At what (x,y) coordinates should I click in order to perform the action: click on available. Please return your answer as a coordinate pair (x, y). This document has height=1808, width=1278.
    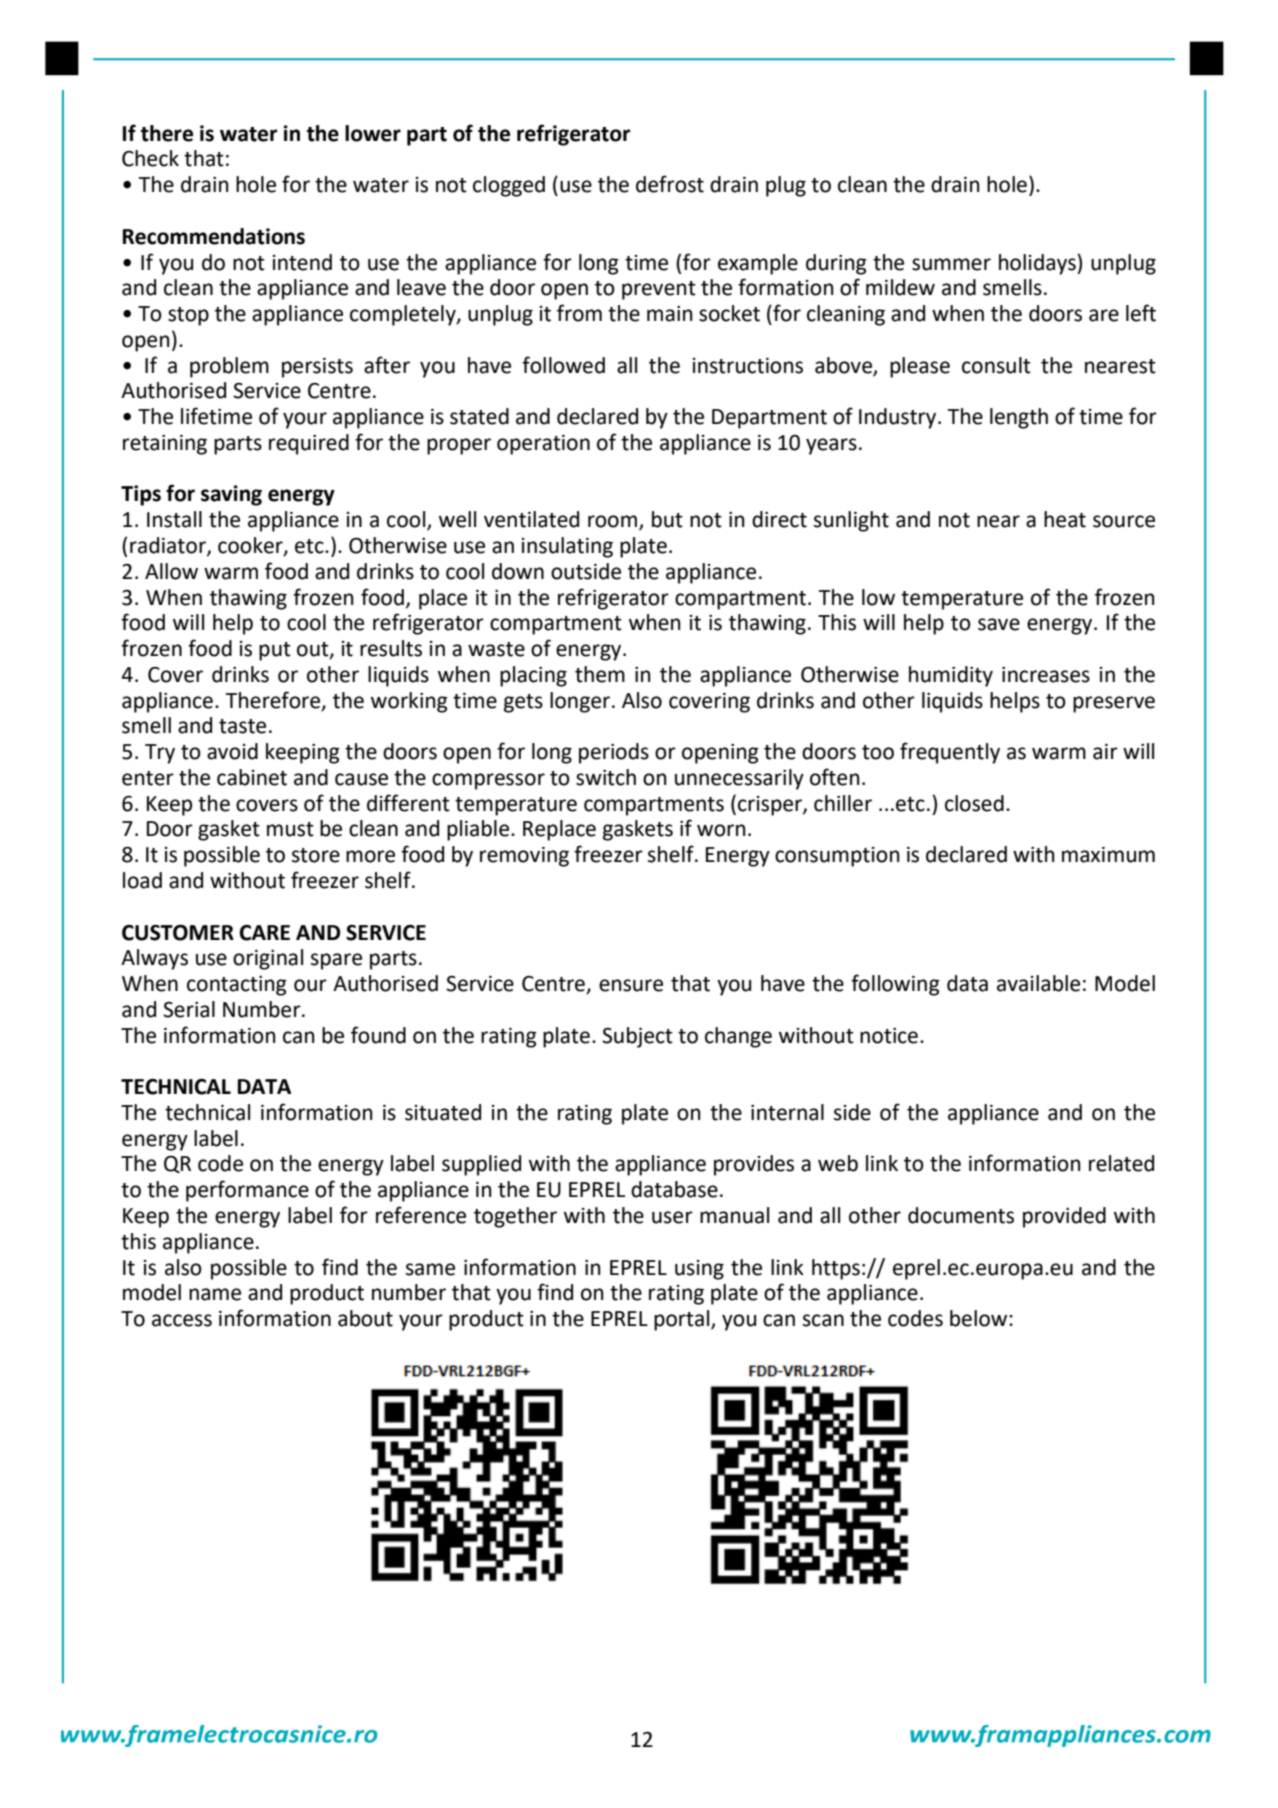
    Looking at the image, I should click on (1038, 983).
